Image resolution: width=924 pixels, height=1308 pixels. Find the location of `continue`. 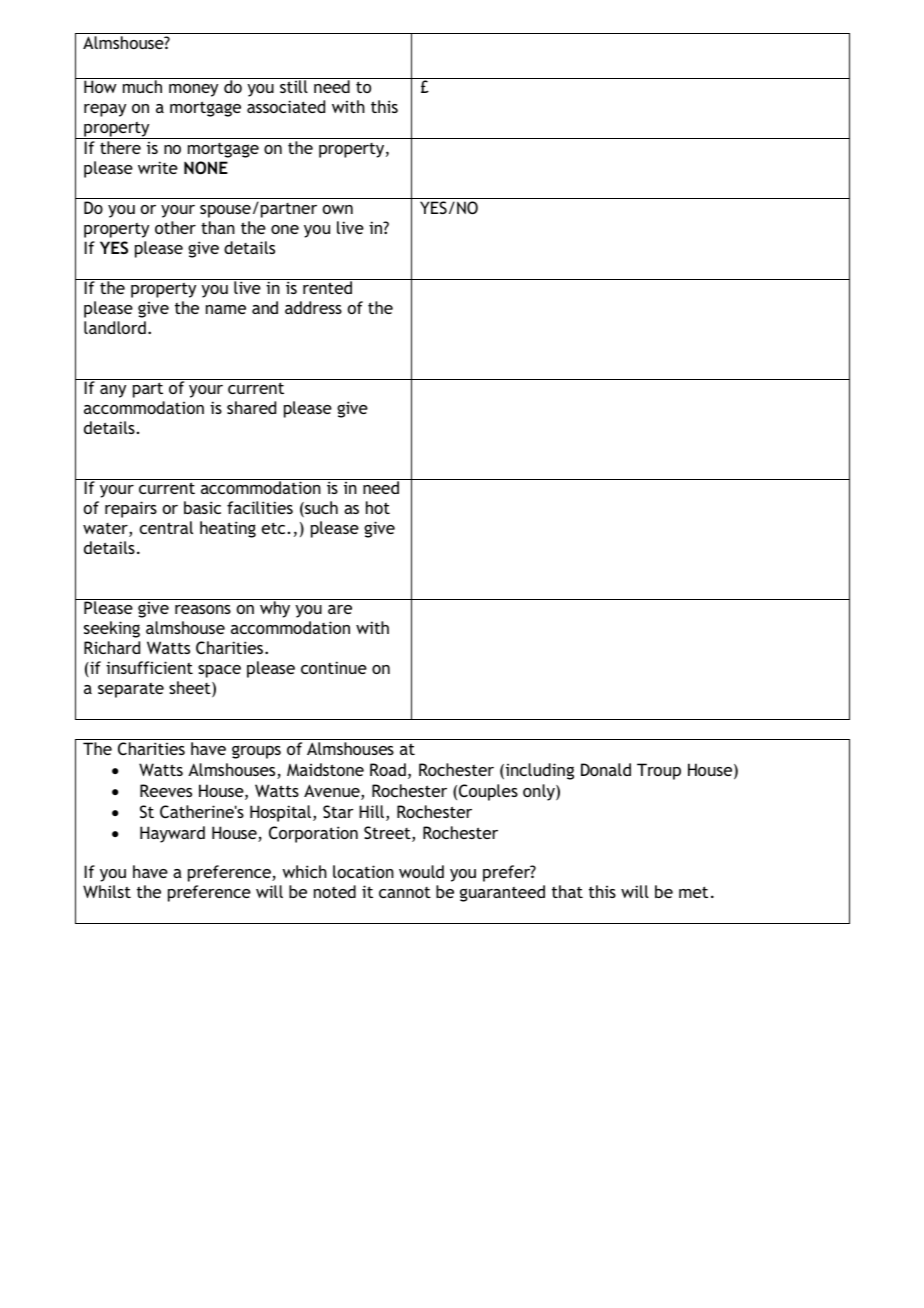

continue is located at coordinates (334, 667).
